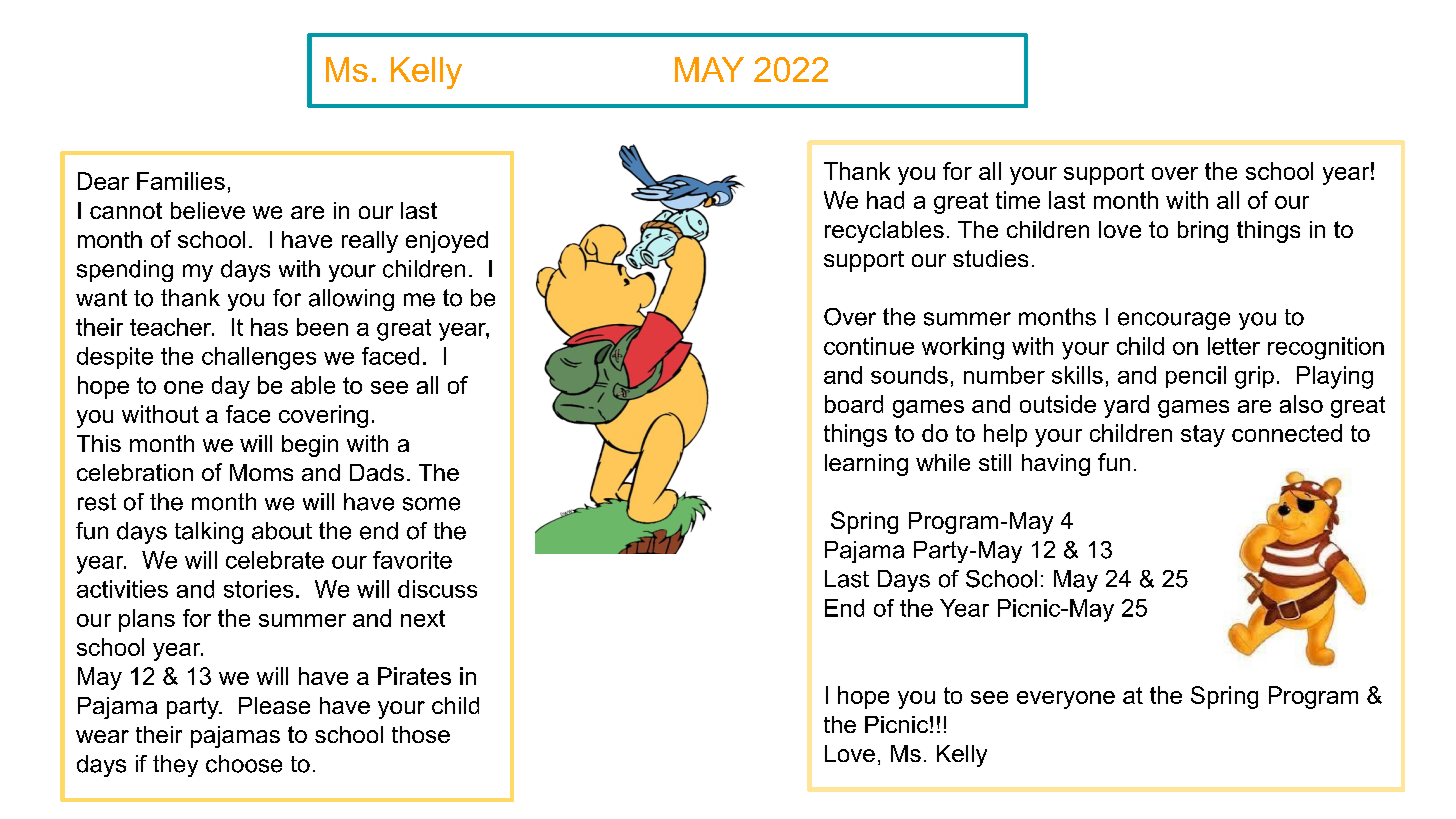  What do you see at coordinates (1203, 232) in the screenshot?
I see `bring` at bounding box center [1203, 232].
